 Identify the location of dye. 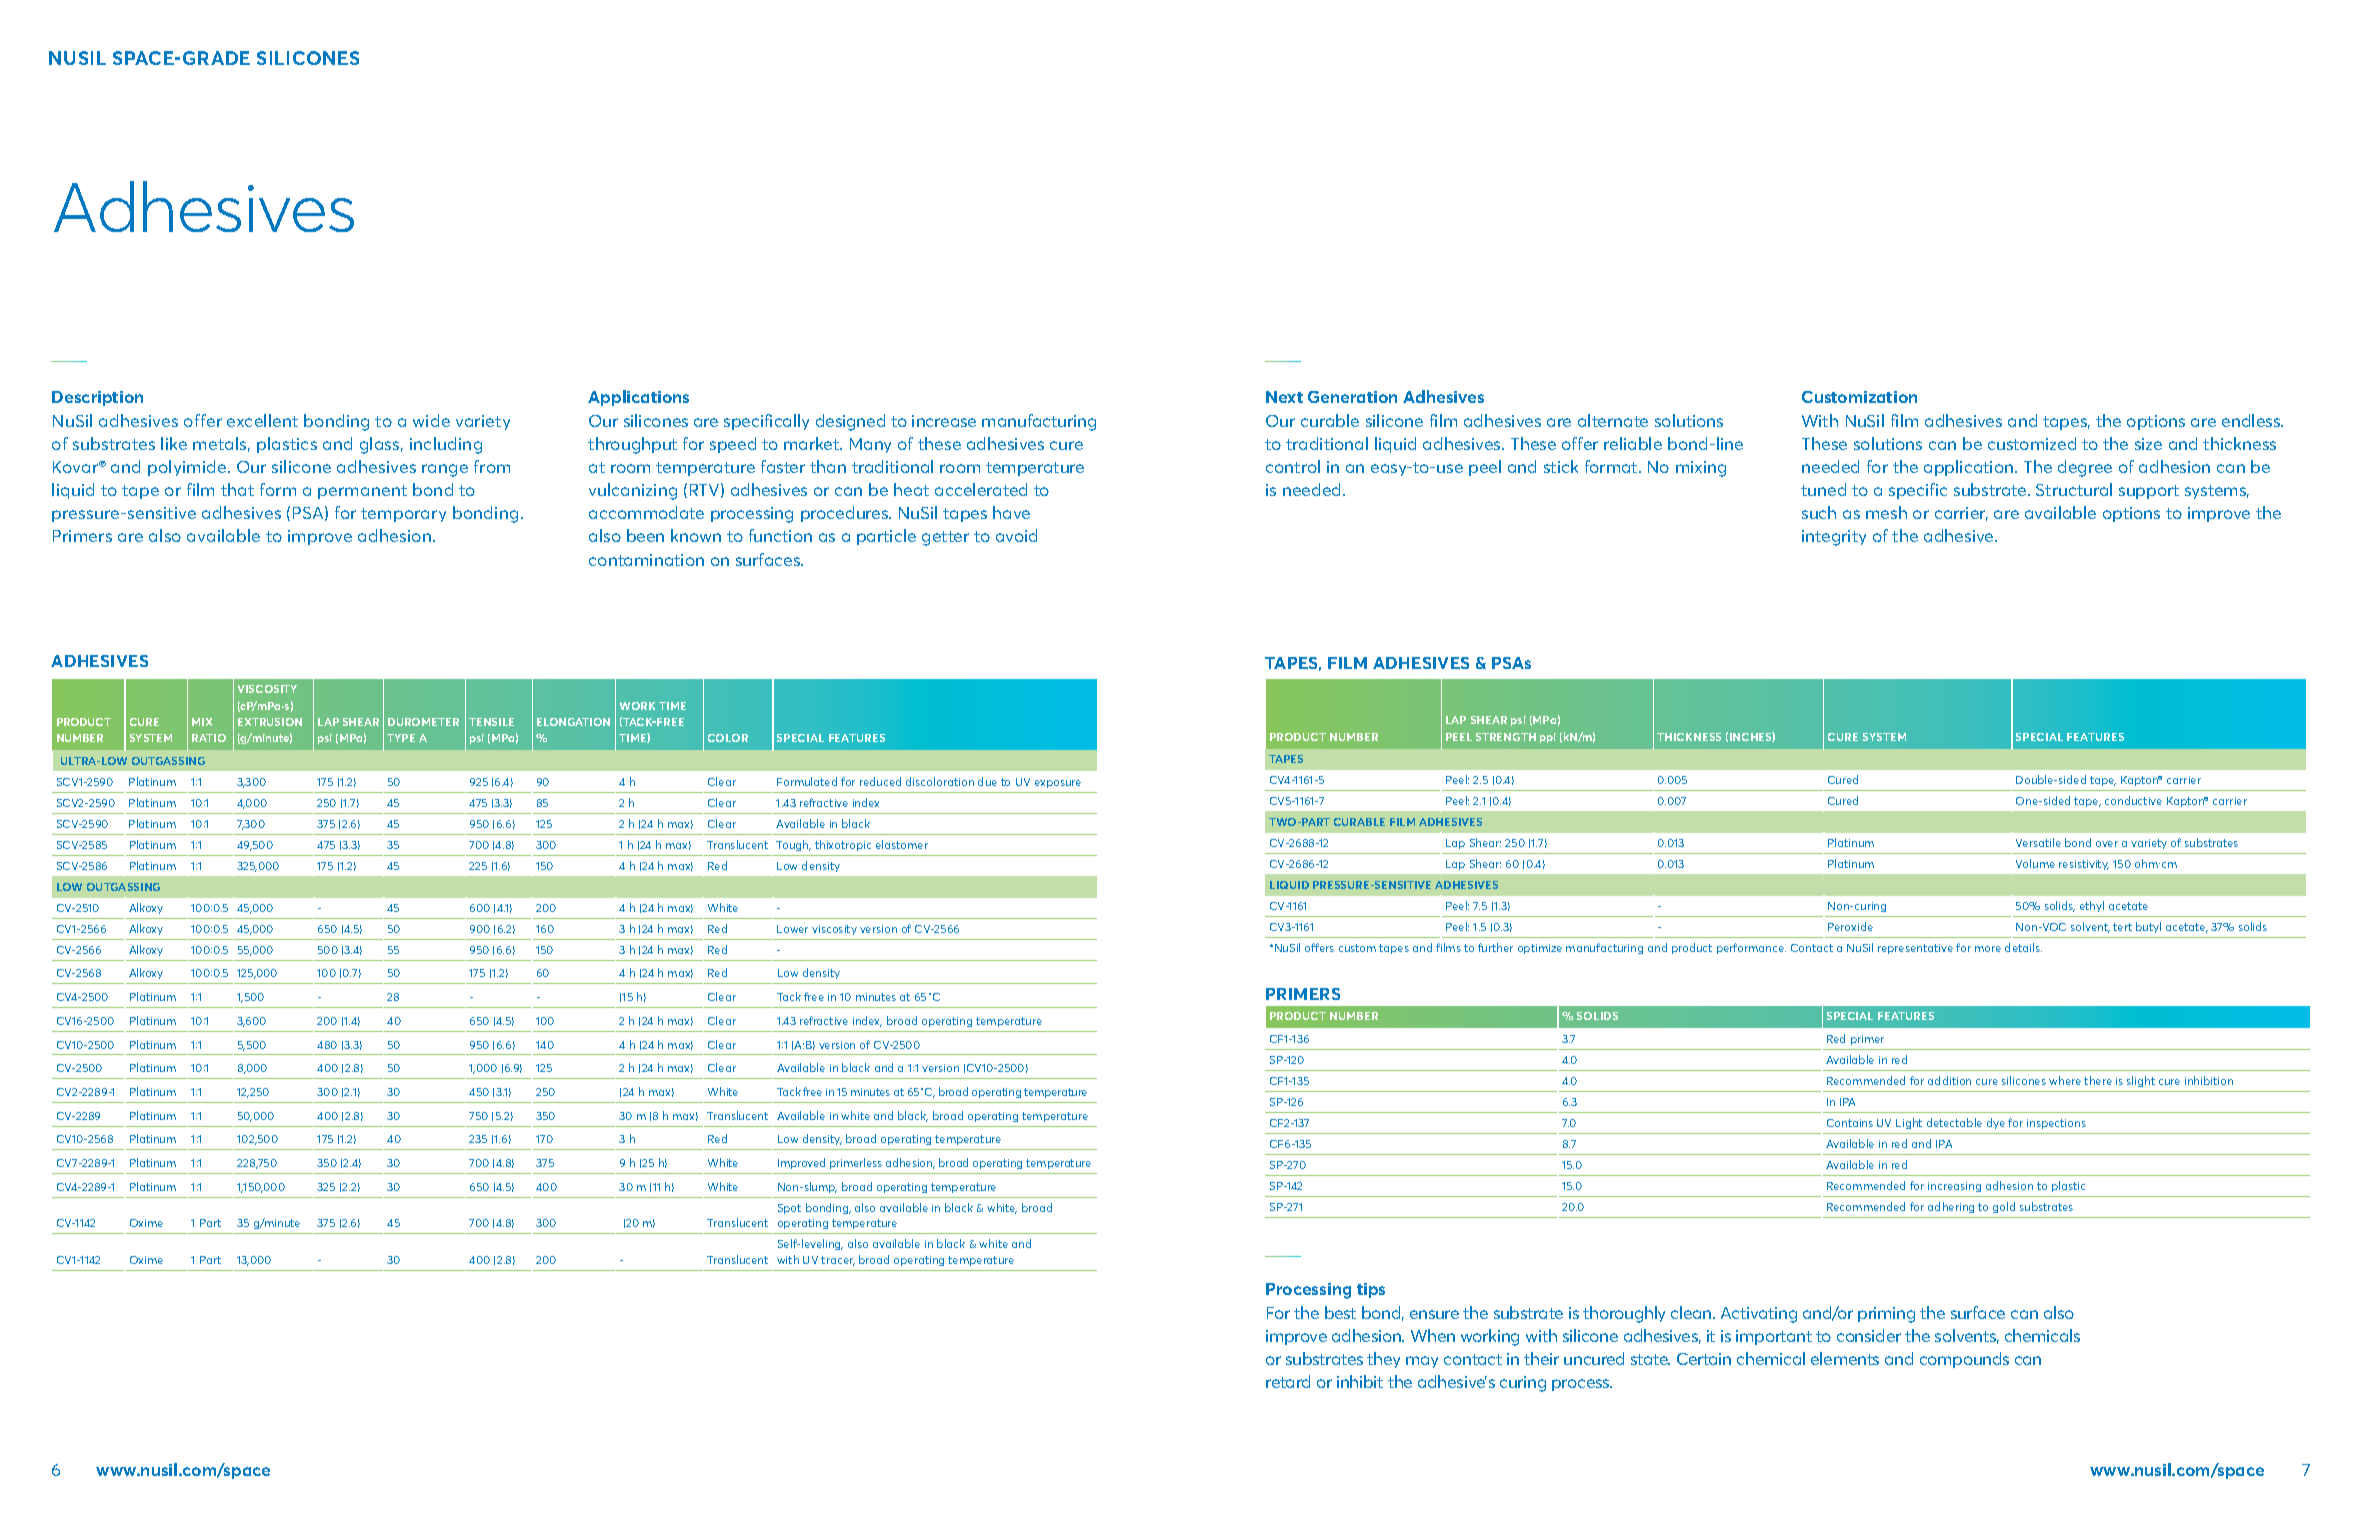
(1996, 1123).
